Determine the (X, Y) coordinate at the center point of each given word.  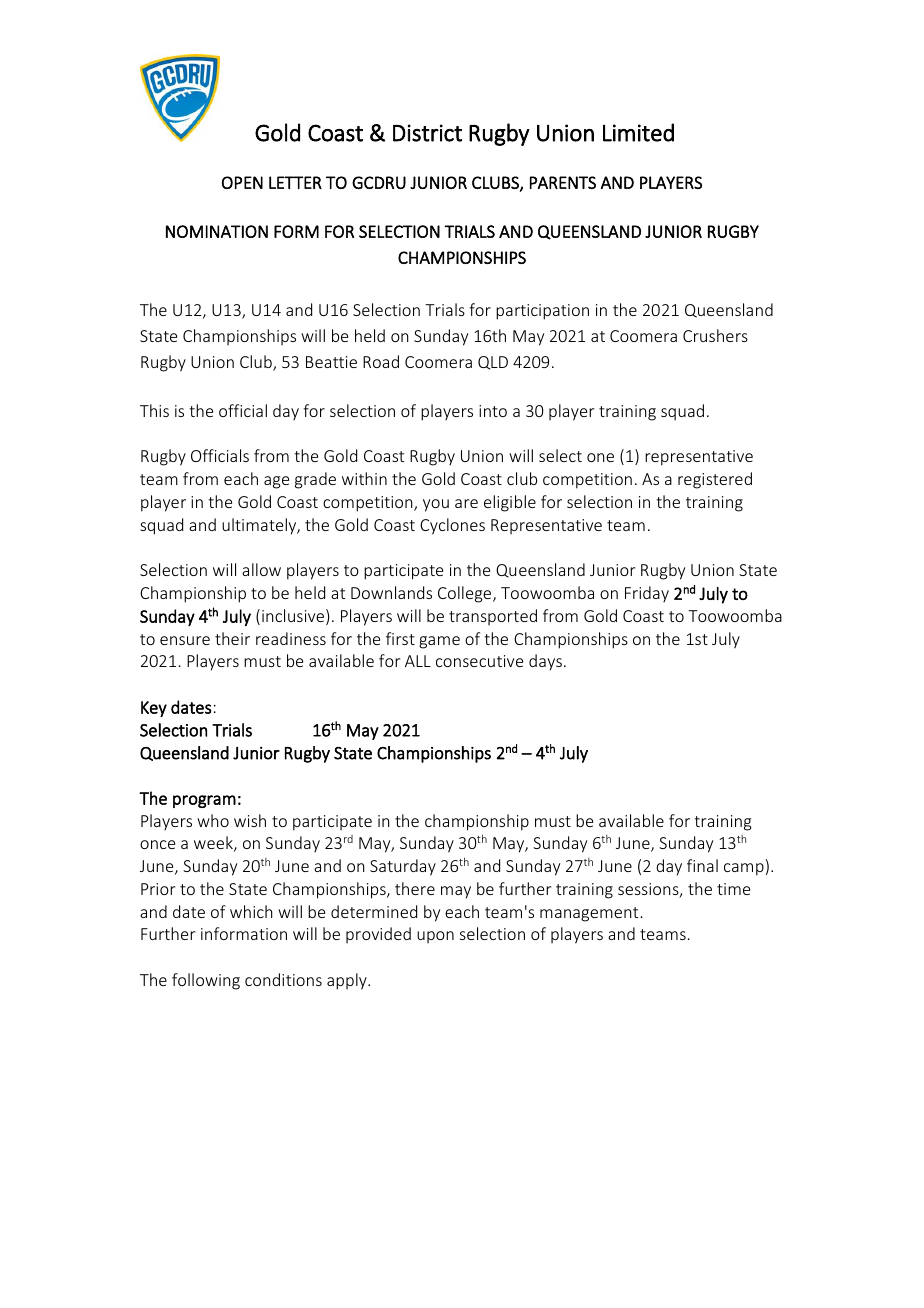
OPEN (242, 182)
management (589, 914)
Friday (647, 594)
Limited (638, 132)
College (466, 594)
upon (435, 937)
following (206, 981)
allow (261, 569)
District (427, 133)
